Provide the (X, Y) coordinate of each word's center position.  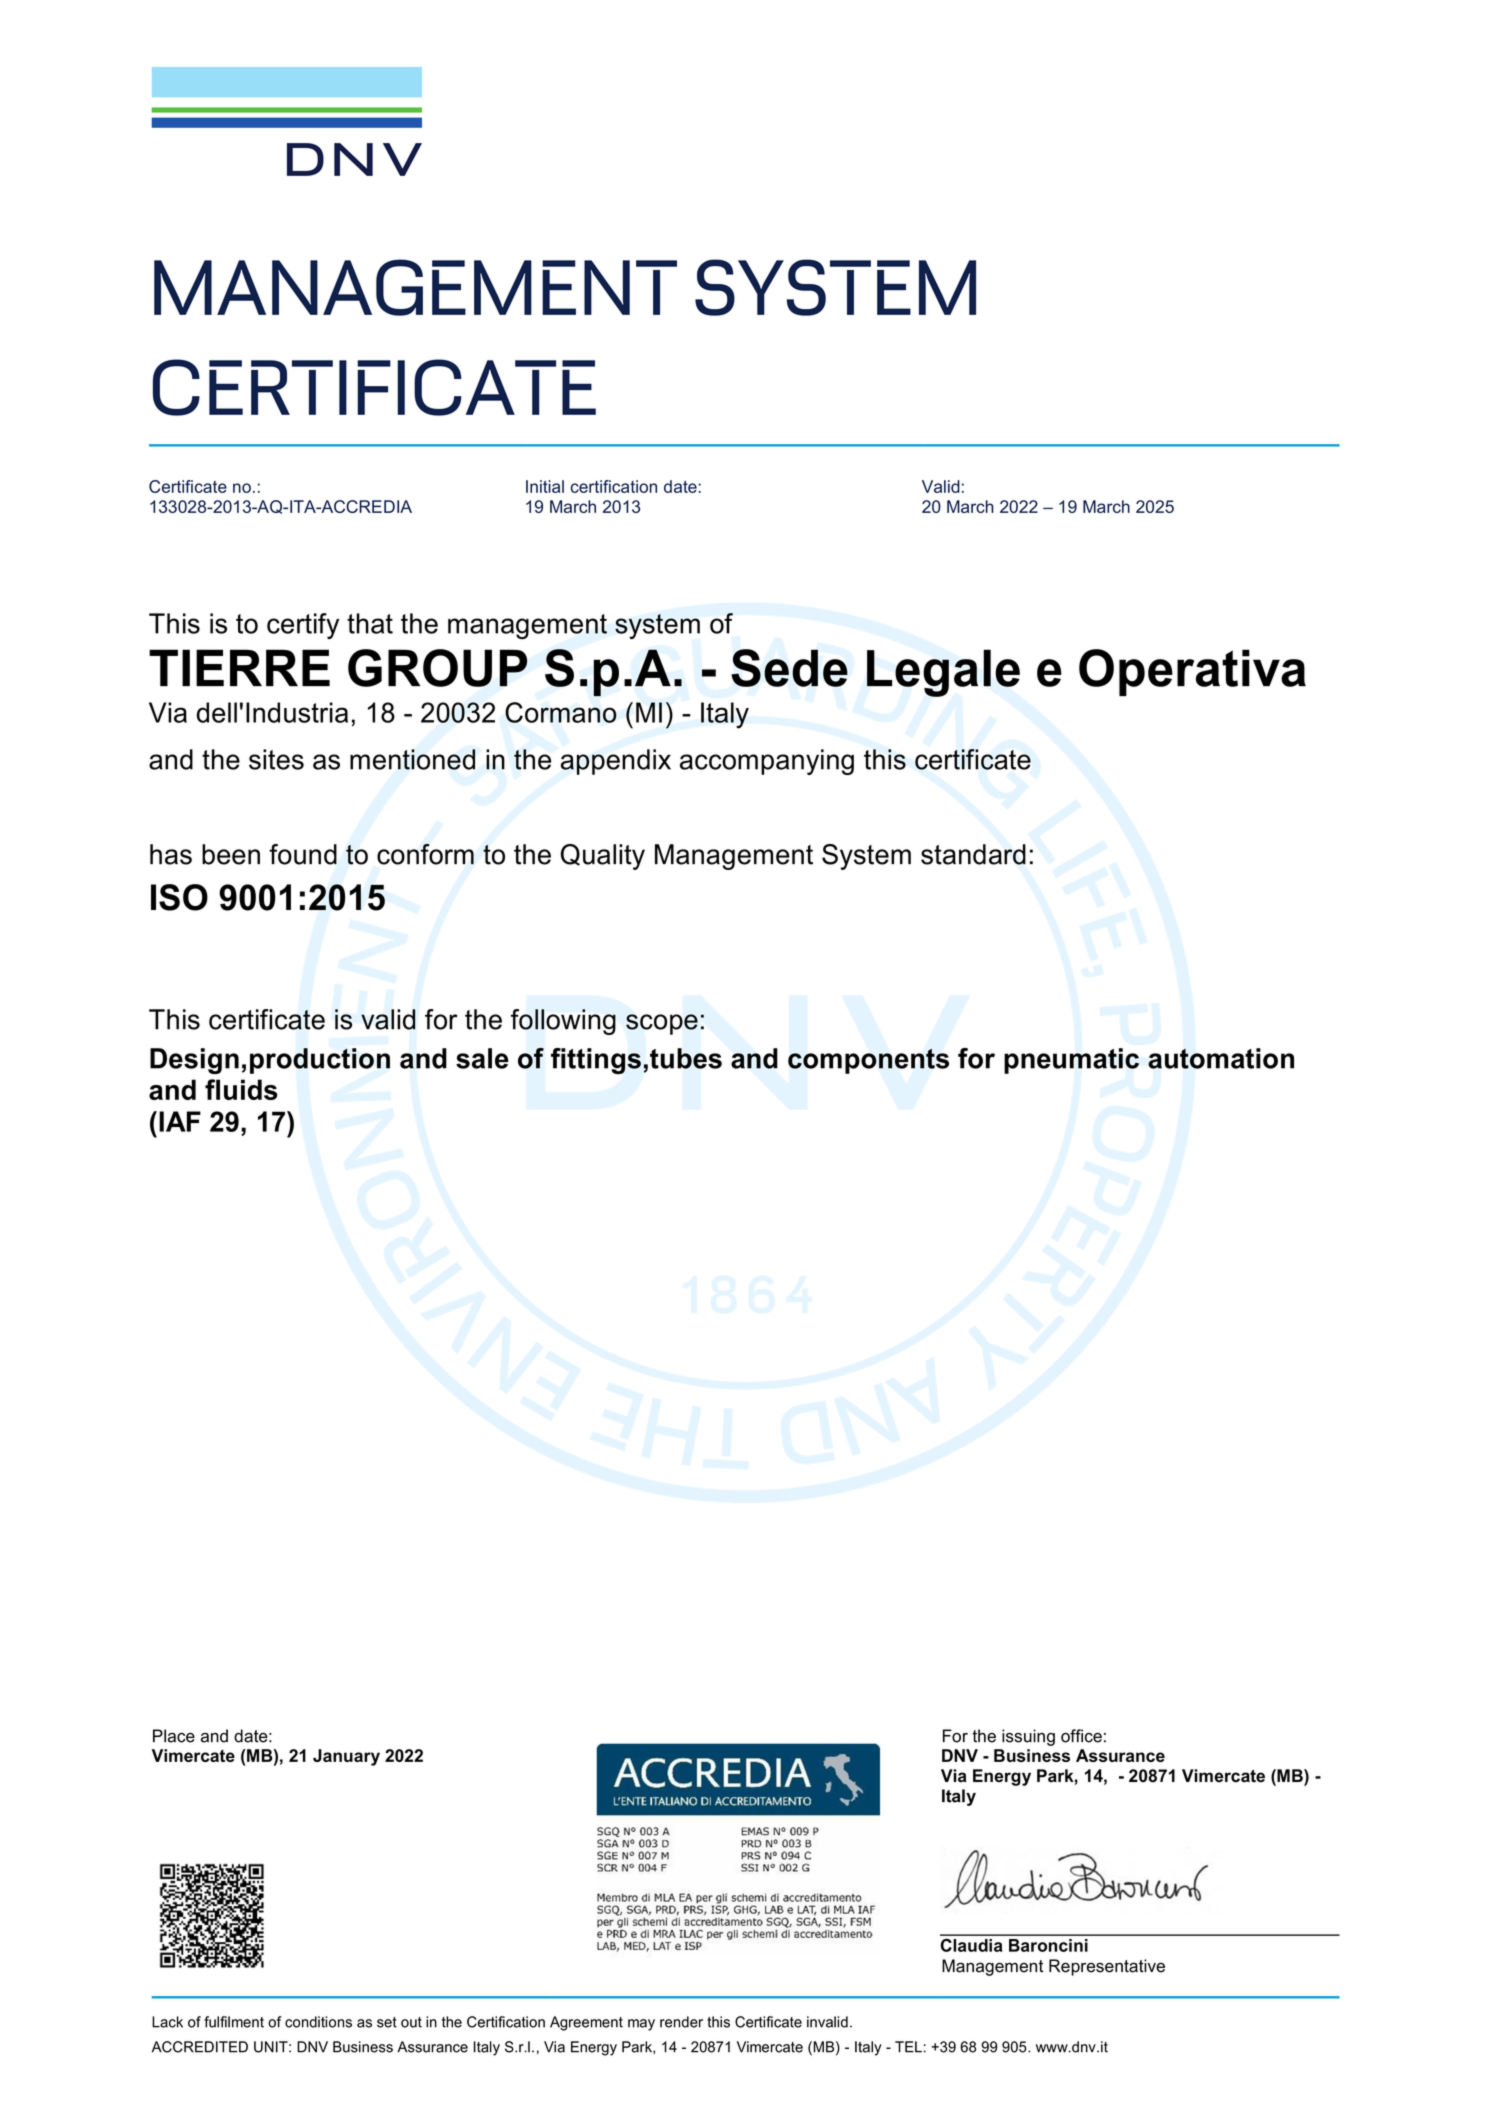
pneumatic (1071, 1061)
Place (174, 1736)
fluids (241, 1089)
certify (303, 626)
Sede (789, 668)
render (681, 2022)
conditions (318, 2022)
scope (662, 1024)
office (1081, 1736)
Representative (1107, 1967)
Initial (545, 486)
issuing (1028, 1737)
